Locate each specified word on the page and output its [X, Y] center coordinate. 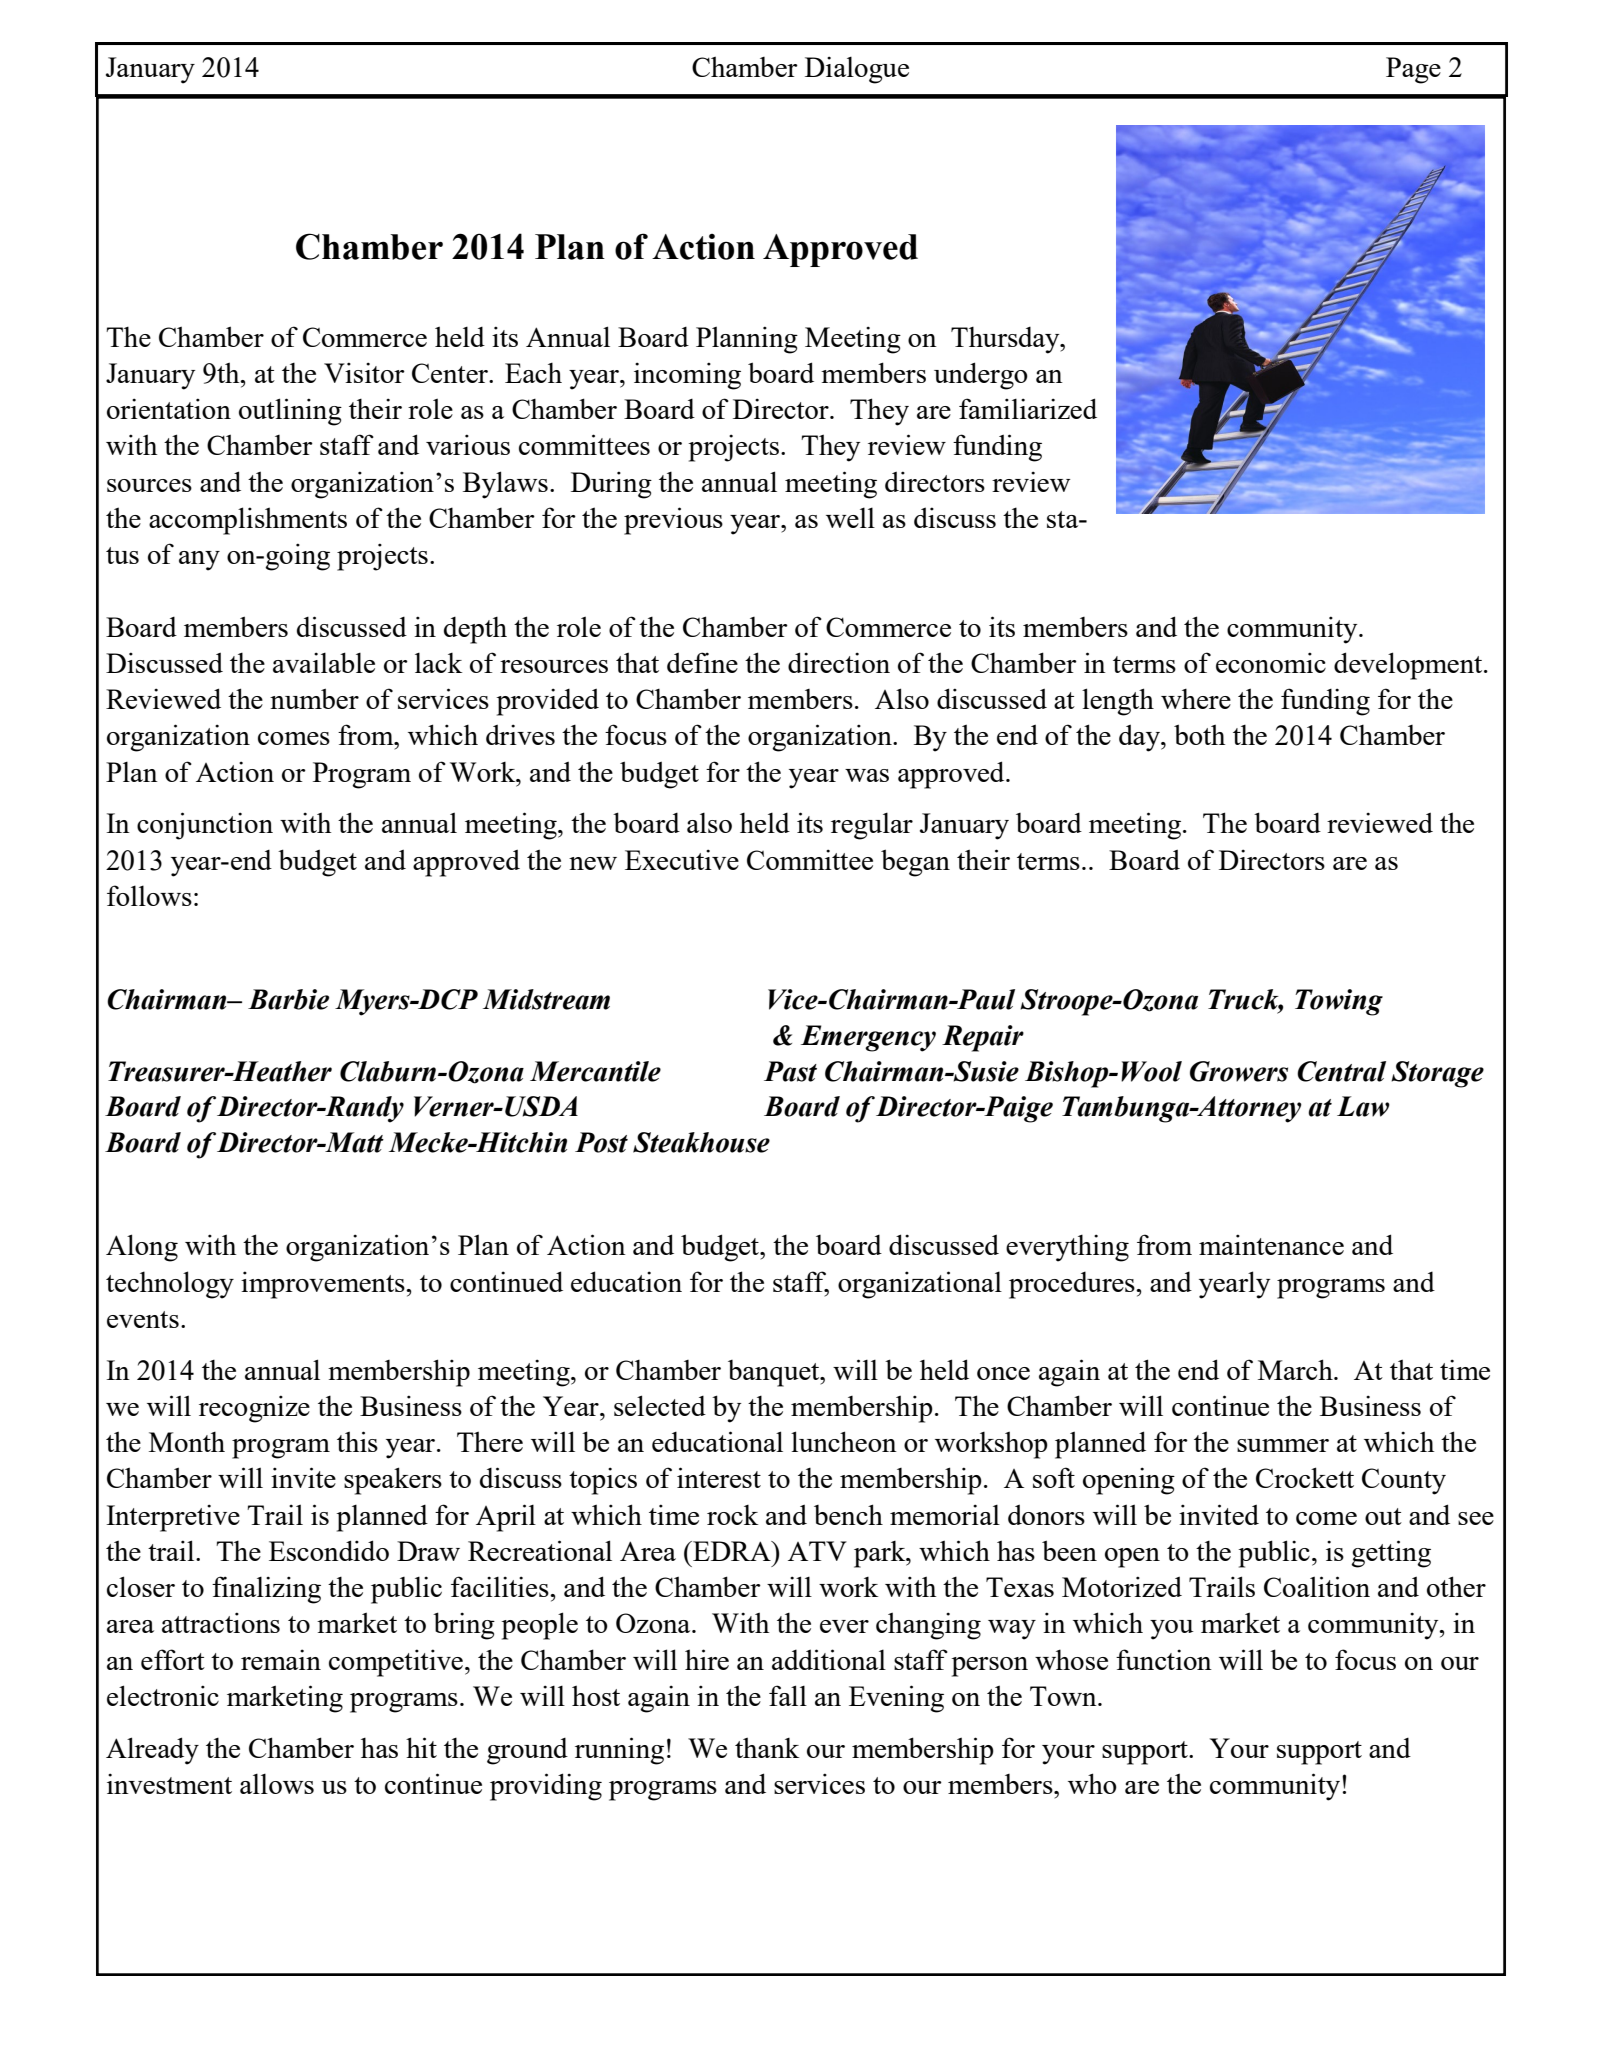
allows [277, 1783]
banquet [775, 1373]
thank [767, 1747]
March [1296, 1369]
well [850, 517]
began [915, 863]
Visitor [364, 372]
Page [1413, 70]
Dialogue [857, 70]
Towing [1339, 1002]
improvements [324, 1285]
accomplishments [248, 521]
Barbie [288, 999]
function [1164, 1659]
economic [1271, 662]
